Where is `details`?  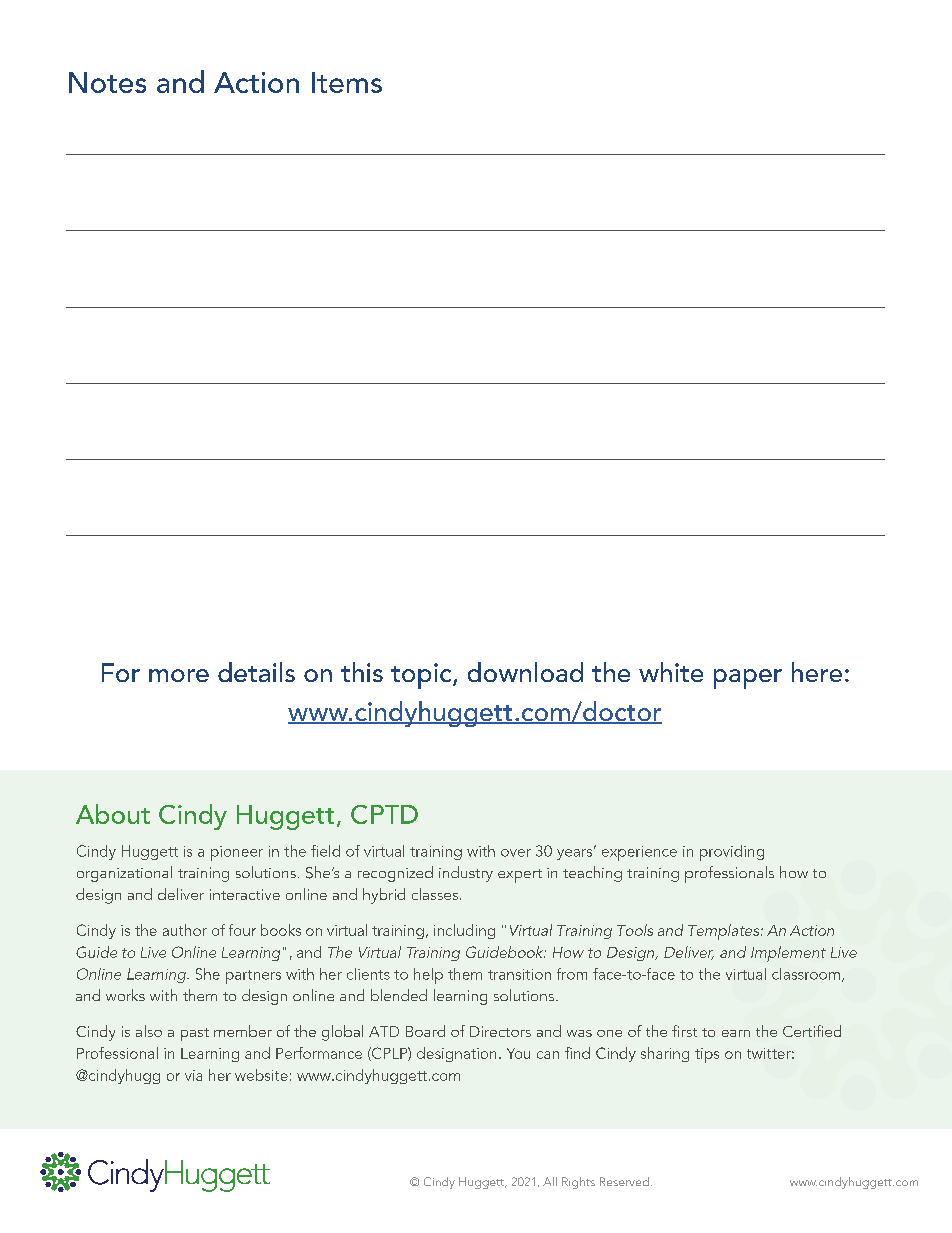 details is located at coordinates (256, 672).
